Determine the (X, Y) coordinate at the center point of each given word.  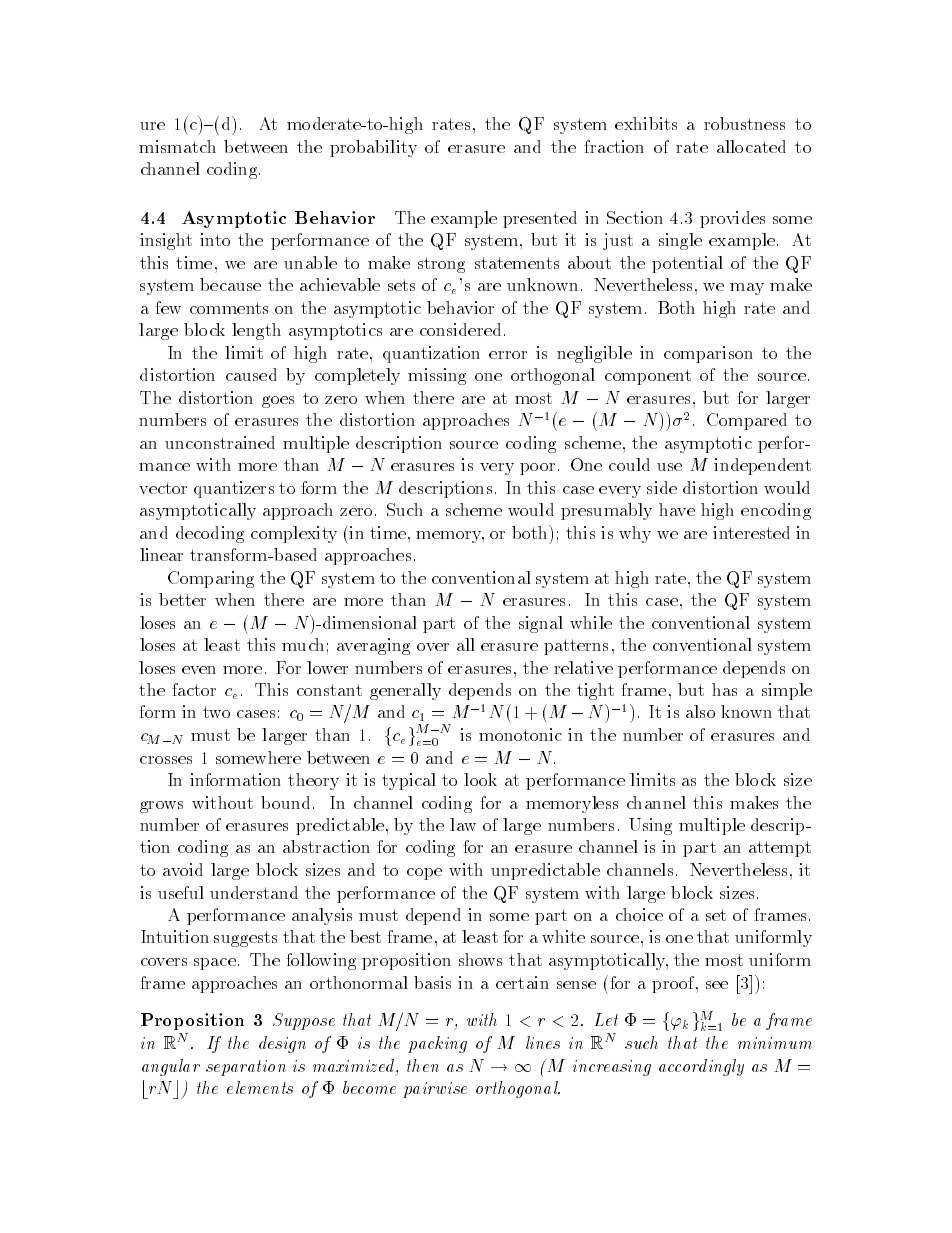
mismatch (177, 146)
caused (251, 374)
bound (285, 802)
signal (541, 624)
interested (751, 532)
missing (437, 376)
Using (650, 826)
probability (373, 148)
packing (437, 1044)
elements (260, 1087)
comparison (708, 354)
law (463, 824)
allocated (751, 146)
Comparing (211, 579)
